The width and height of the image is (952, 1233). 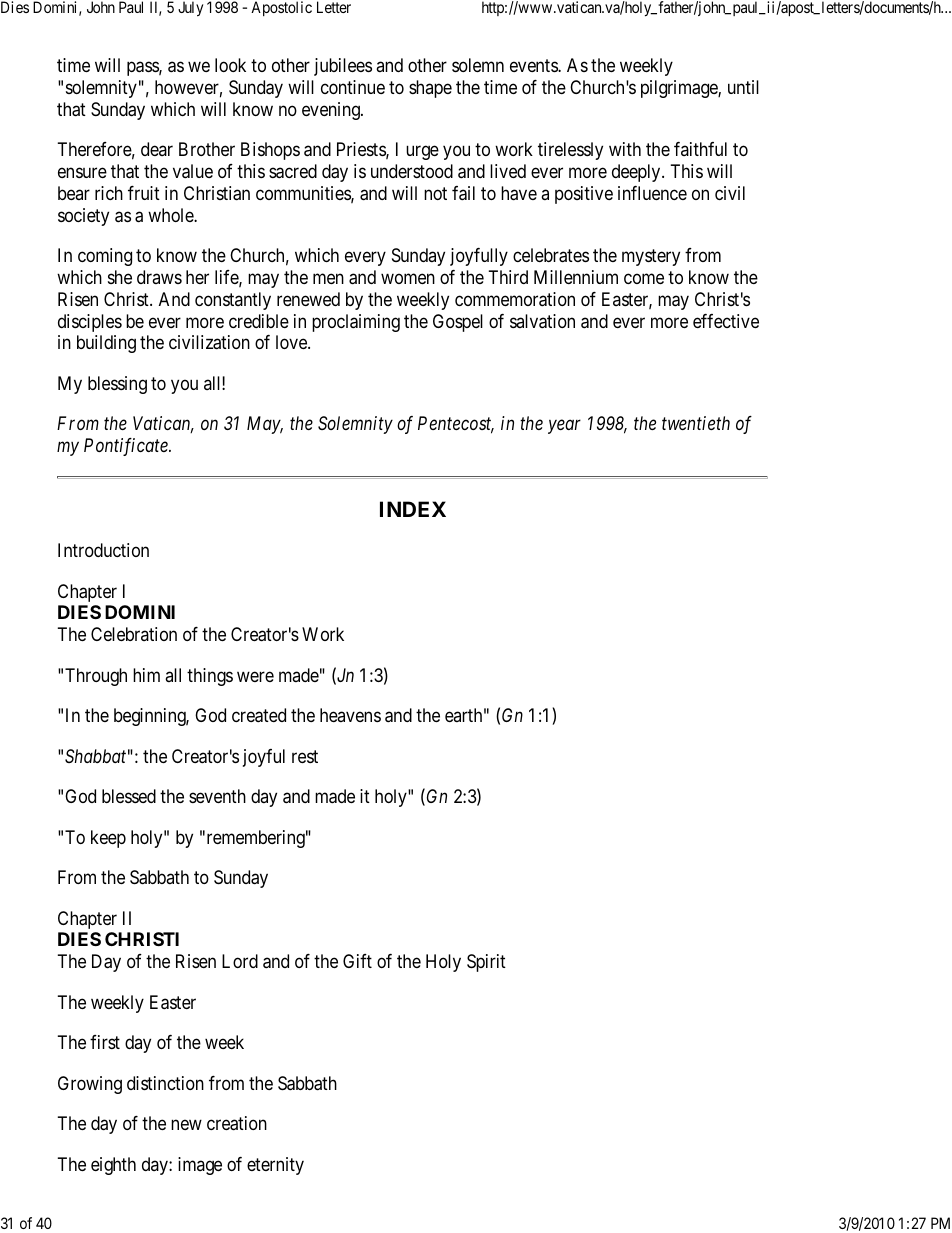 I want to click on twentieth, so click(x=696, y=423).
